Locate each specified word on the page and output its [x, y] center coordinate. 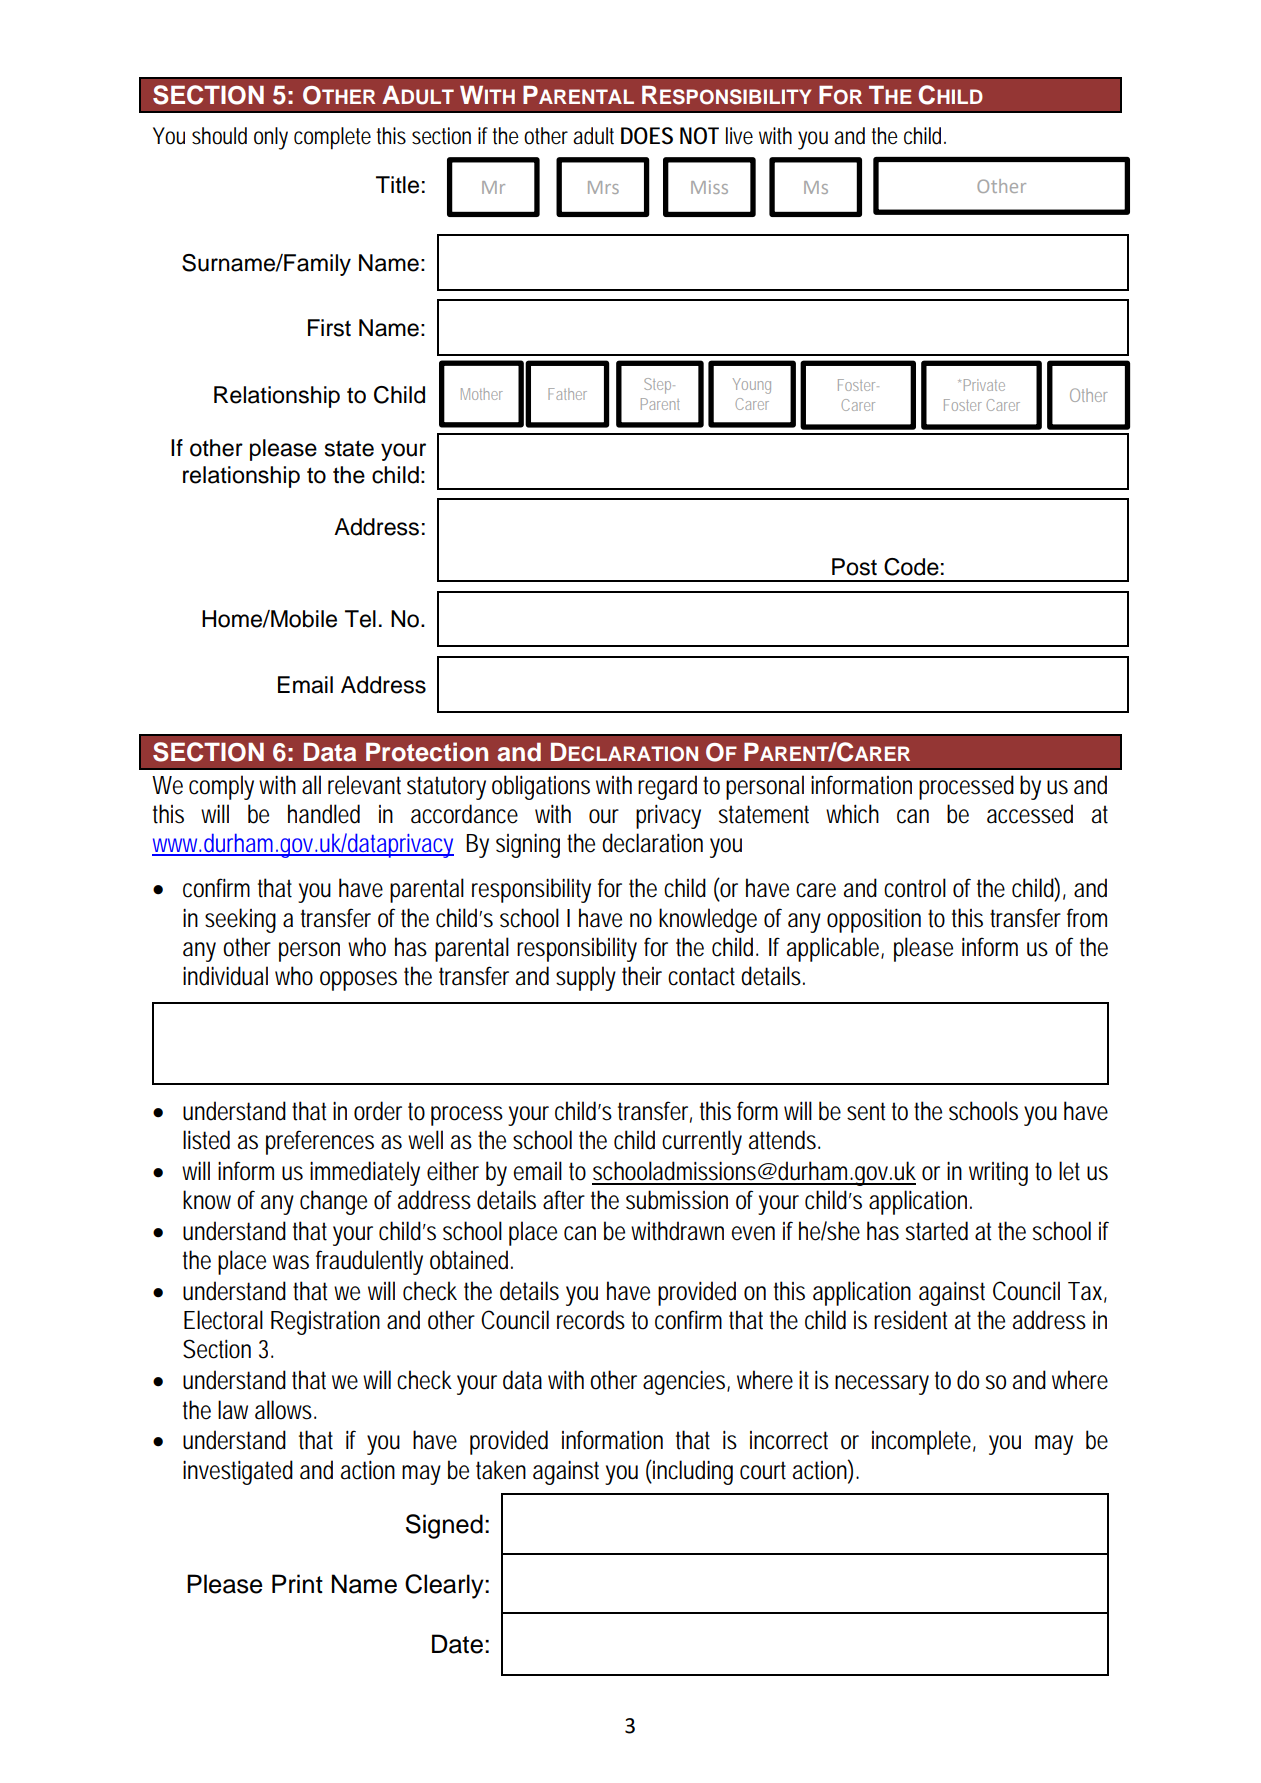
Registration [325, 1322]
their [642, 976]
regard [667, 787]
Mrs [603, 187]
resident [911, 1320]
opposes [358, 981]
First [329, 328]
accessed [1030, 814]
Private [984, 385]
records [591, 1320]
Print [297, 1583]
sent [866, 1111]
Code [911, 567]
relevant [364, 785]
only [271, 138]
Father [567, 394]
